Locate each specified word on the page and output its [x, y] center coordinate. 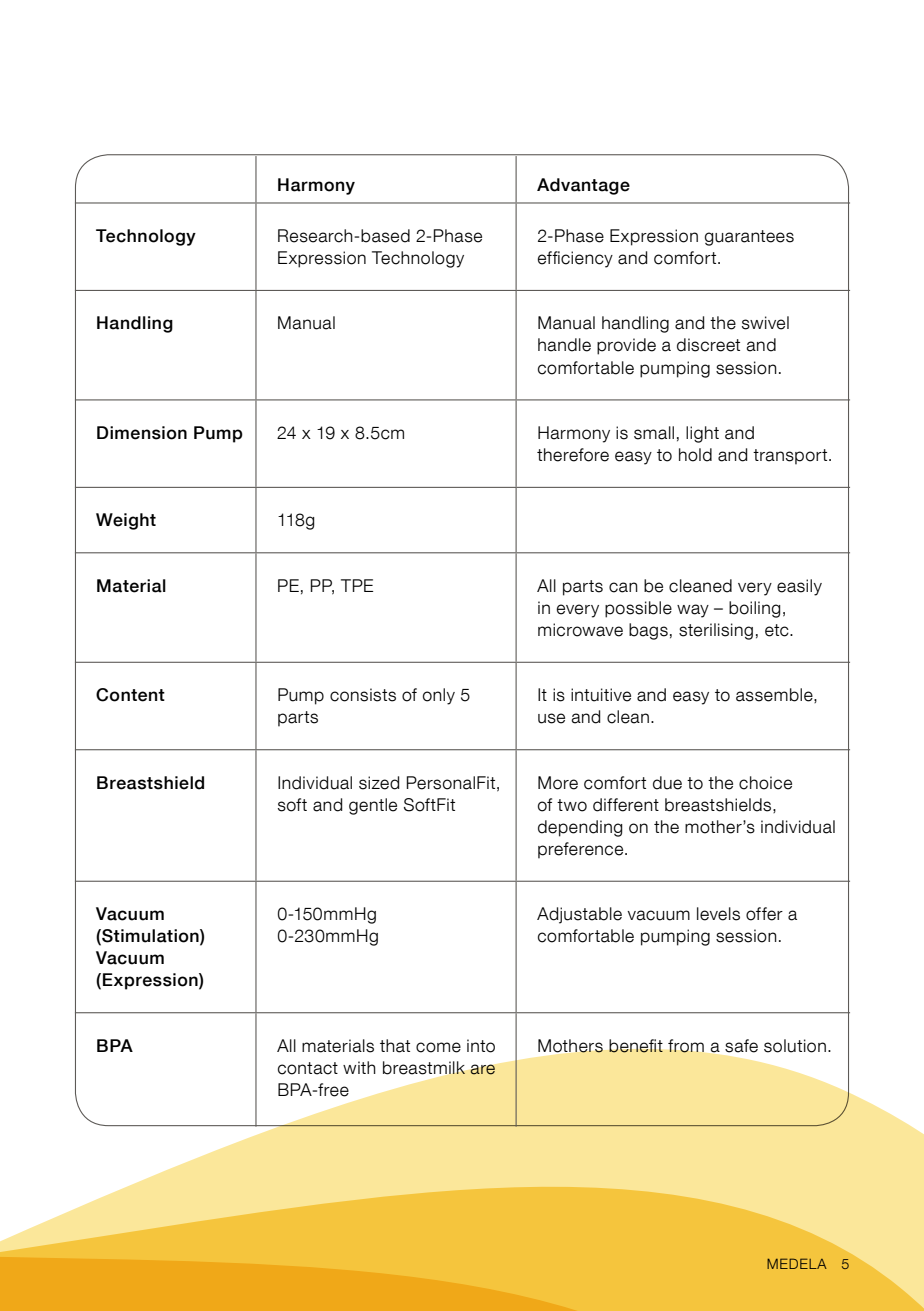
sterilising [716, 631]
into [481, 1046]
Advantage [583, 186]
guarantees [749, 238]
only [439, 696]
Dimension [142, 433]
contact [308, 1068]
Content [130, 695]
